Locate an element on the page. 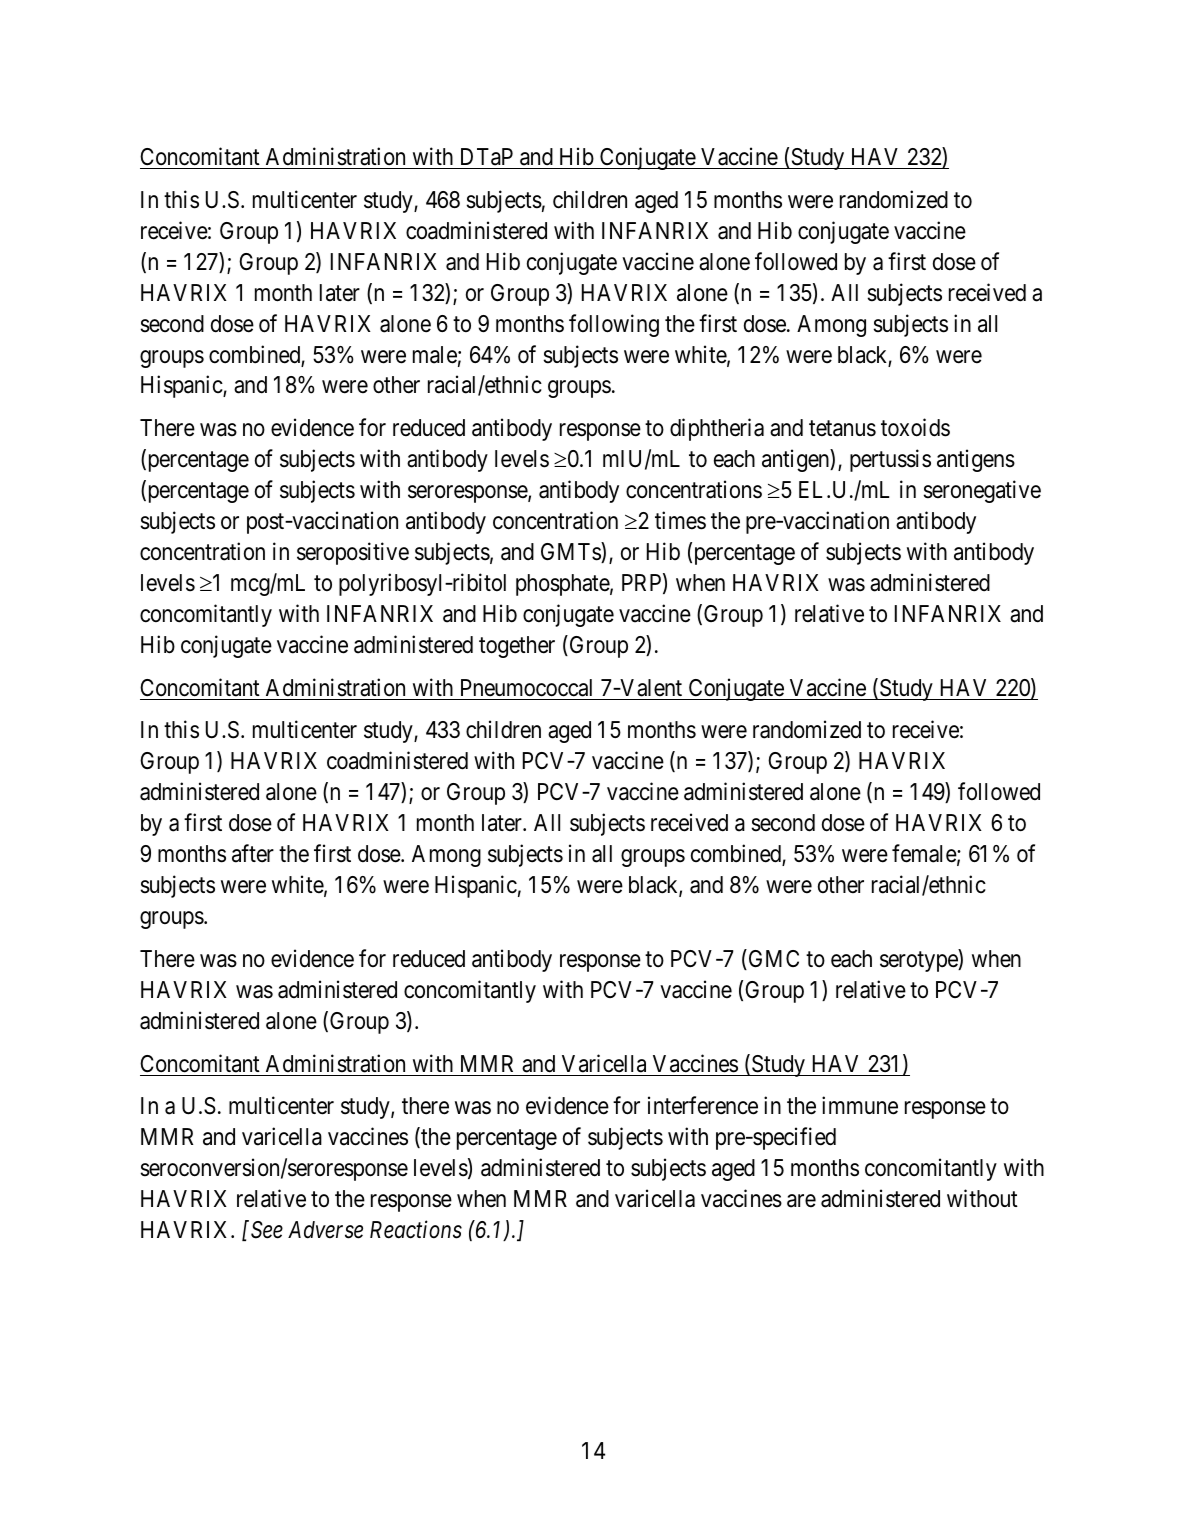 This document has width=1186, height=1534. interference is located at coordinates (703, 1105).
